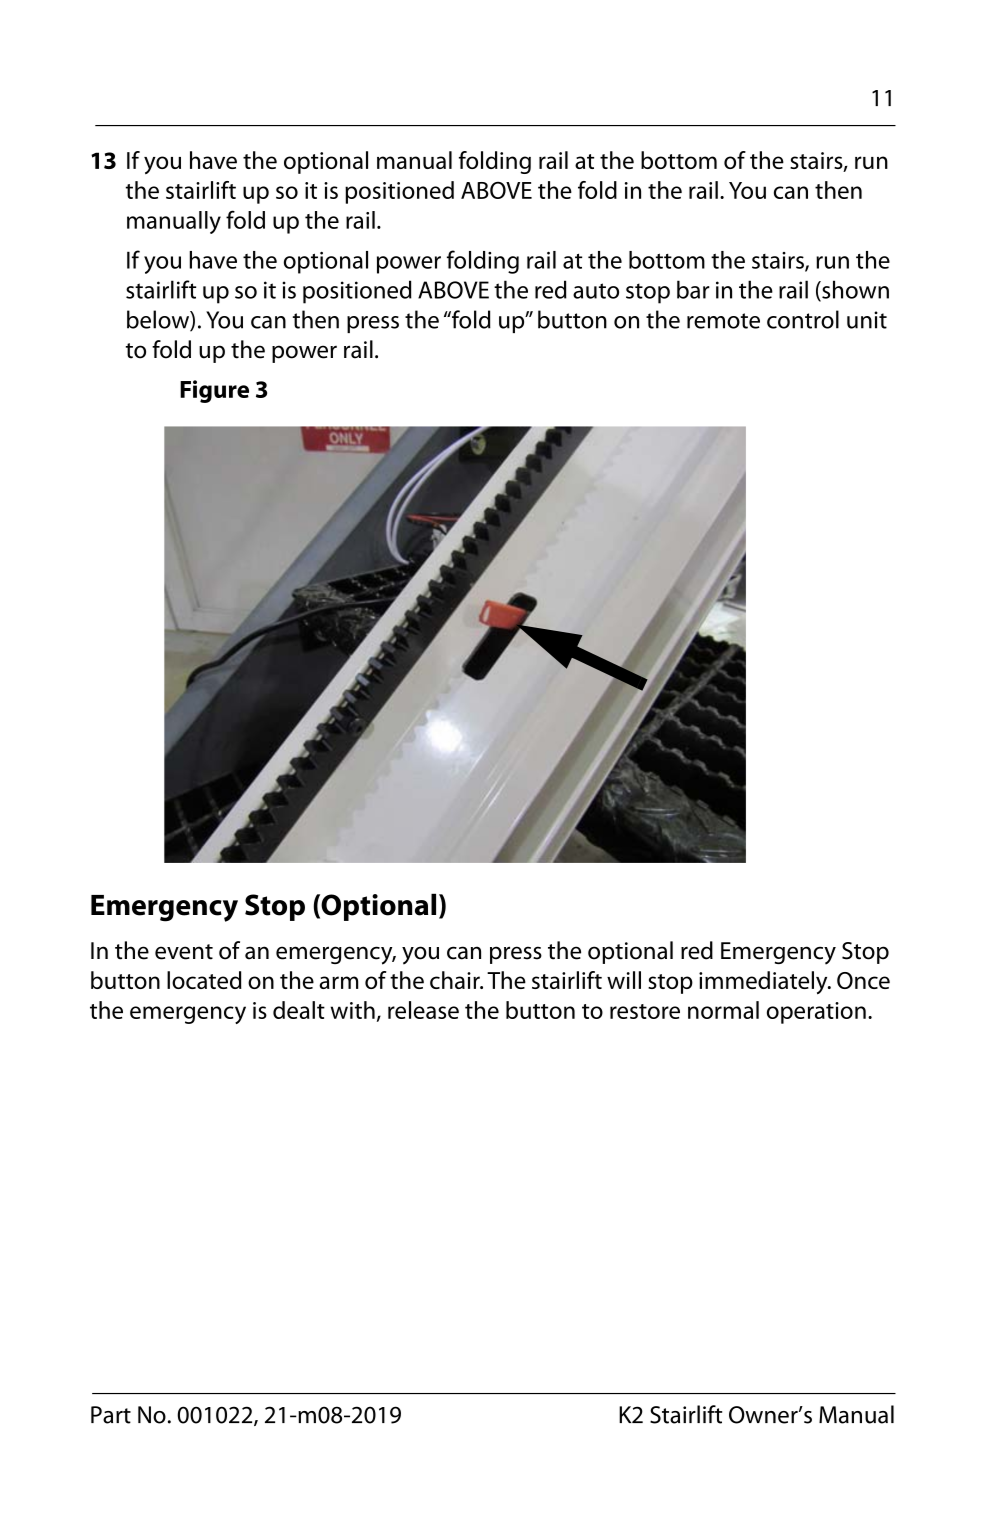  What do you see at coordinates (214, 391) in the screenshot?
I see `Figure` at bounding box center [214, 391].
